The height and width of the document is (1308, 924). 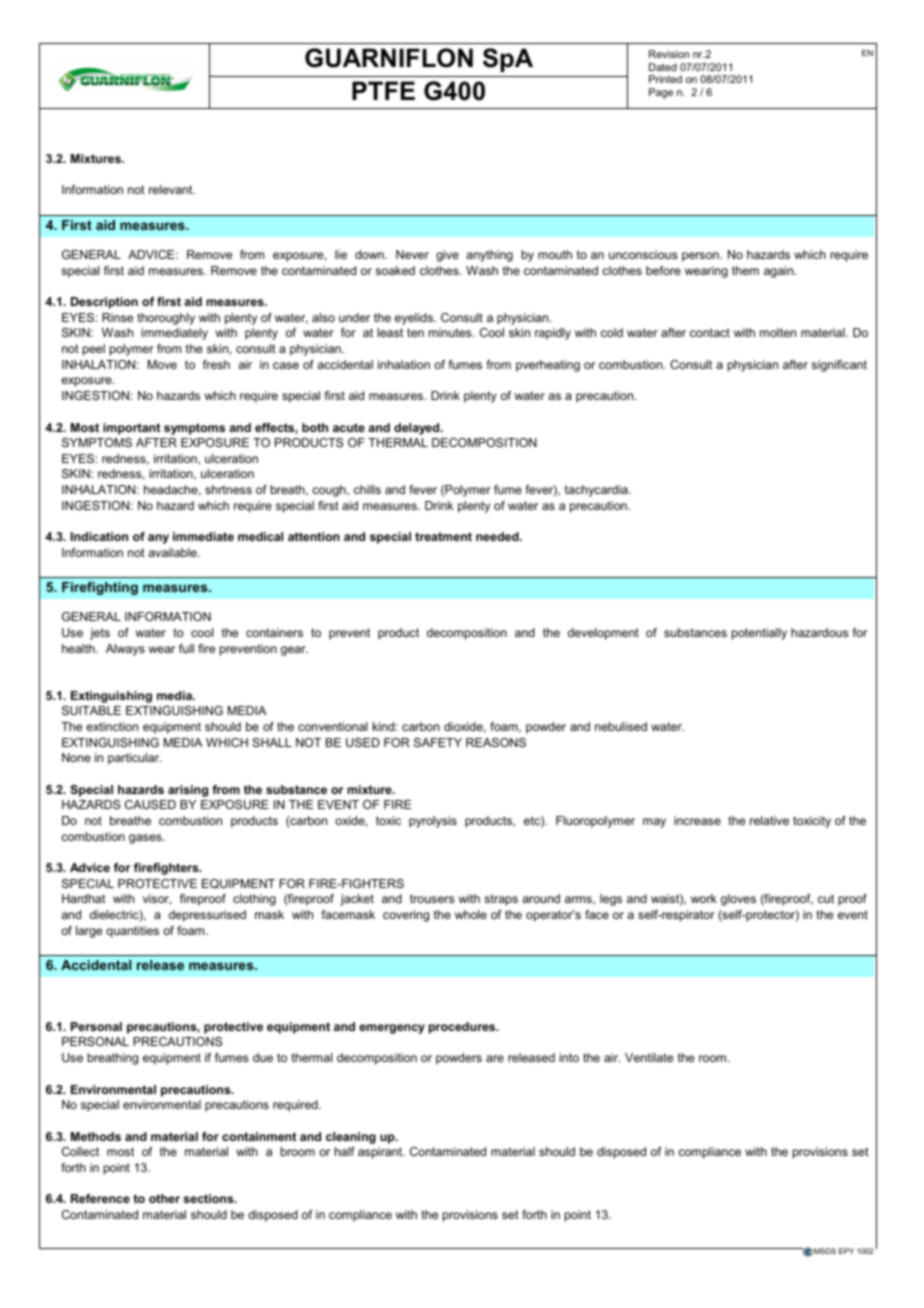 What do you see at coordinates (471, 914) in the document?
I see `whole` at bounding box center [471, 914].
